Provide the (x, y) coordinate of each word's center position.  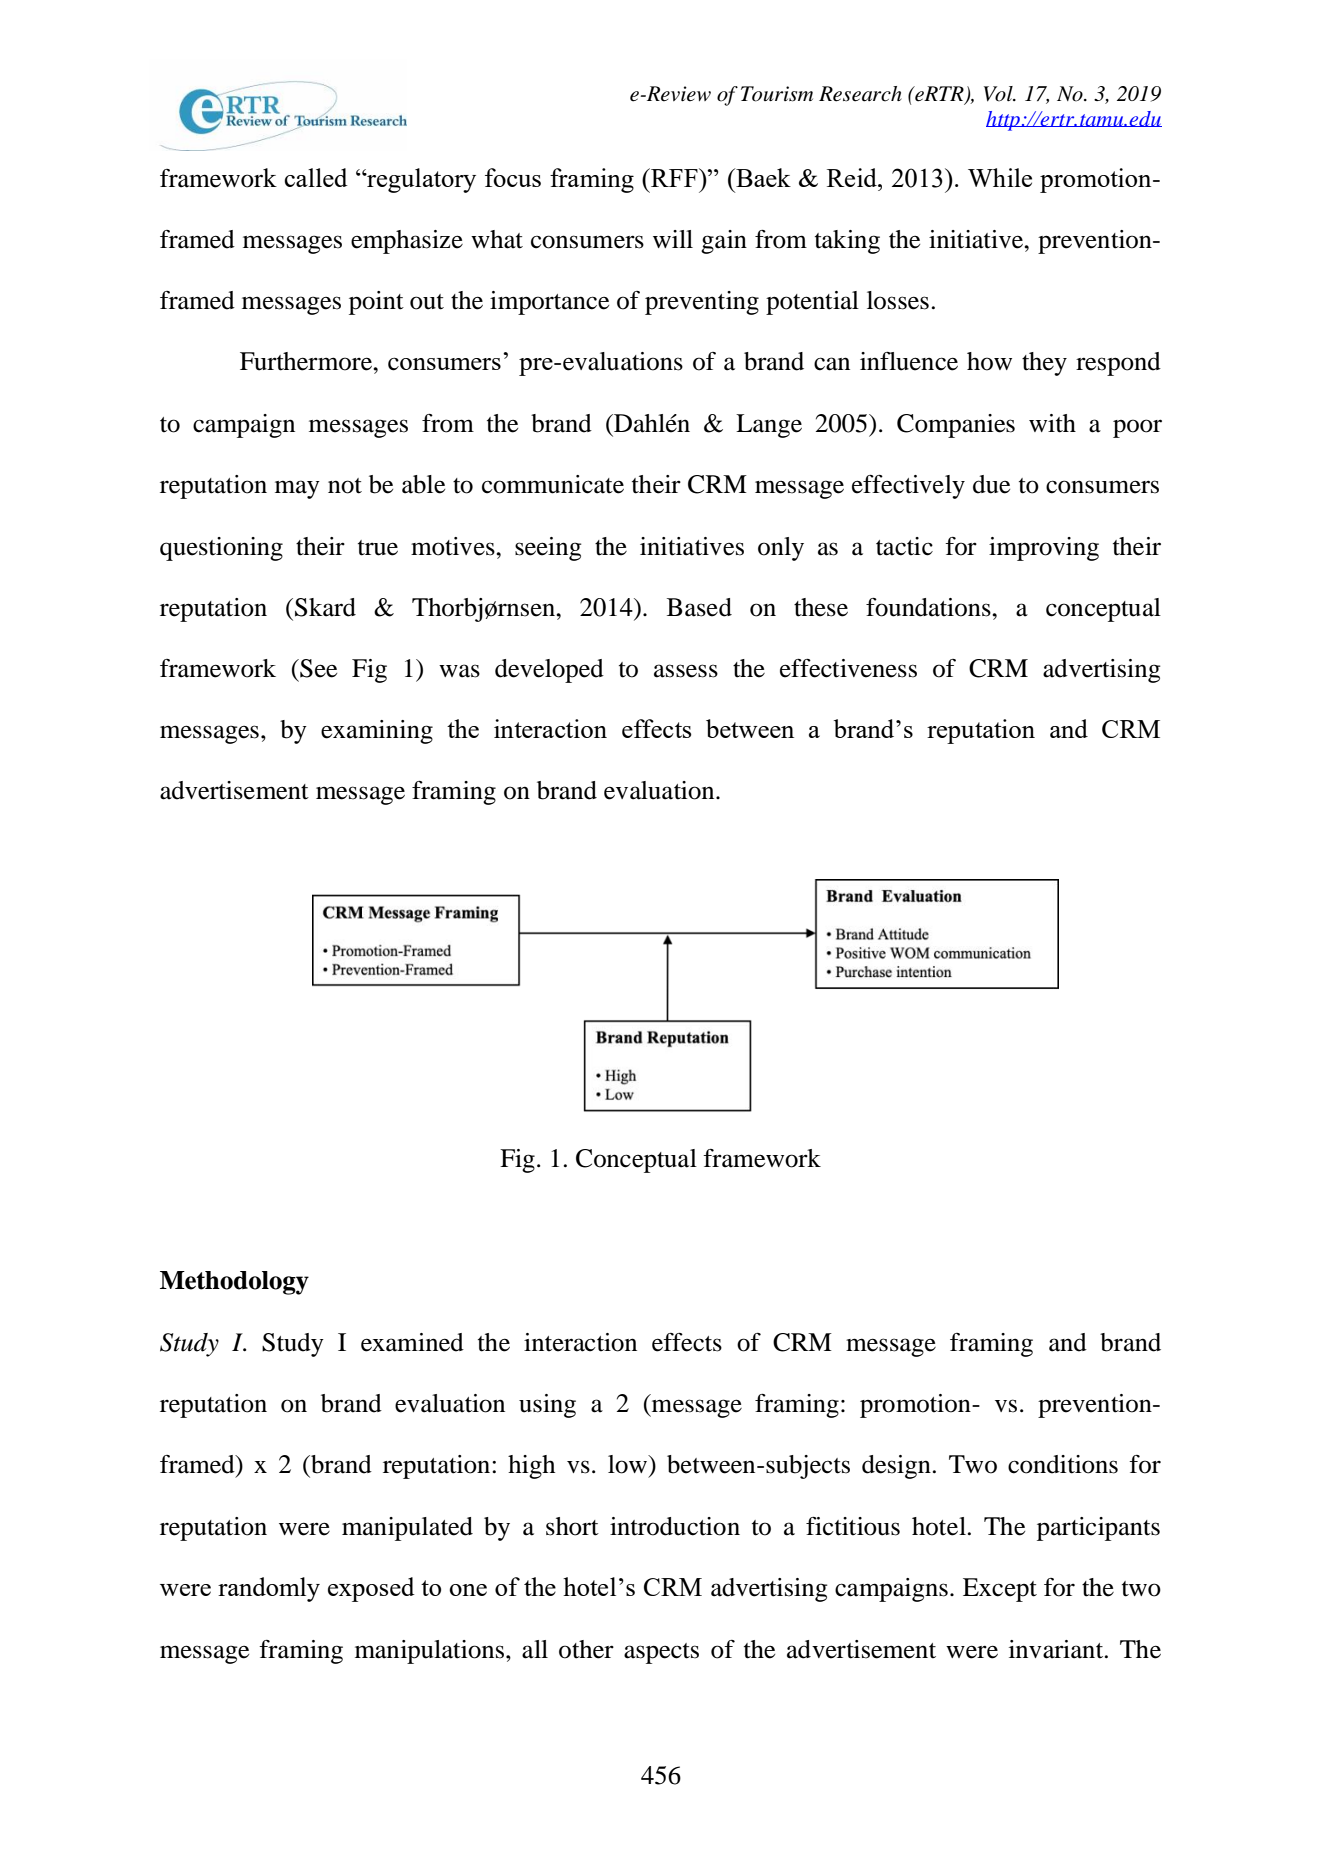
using (547, 1406)
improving (1044, 549)
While (1000, 177)
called (316, 177)
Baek (762, 177)
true (378, 548)
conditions (1063, 1464)
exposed (371, 1589)
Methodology (234, 1283)
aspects (661, 1653)
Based (699, 607)
